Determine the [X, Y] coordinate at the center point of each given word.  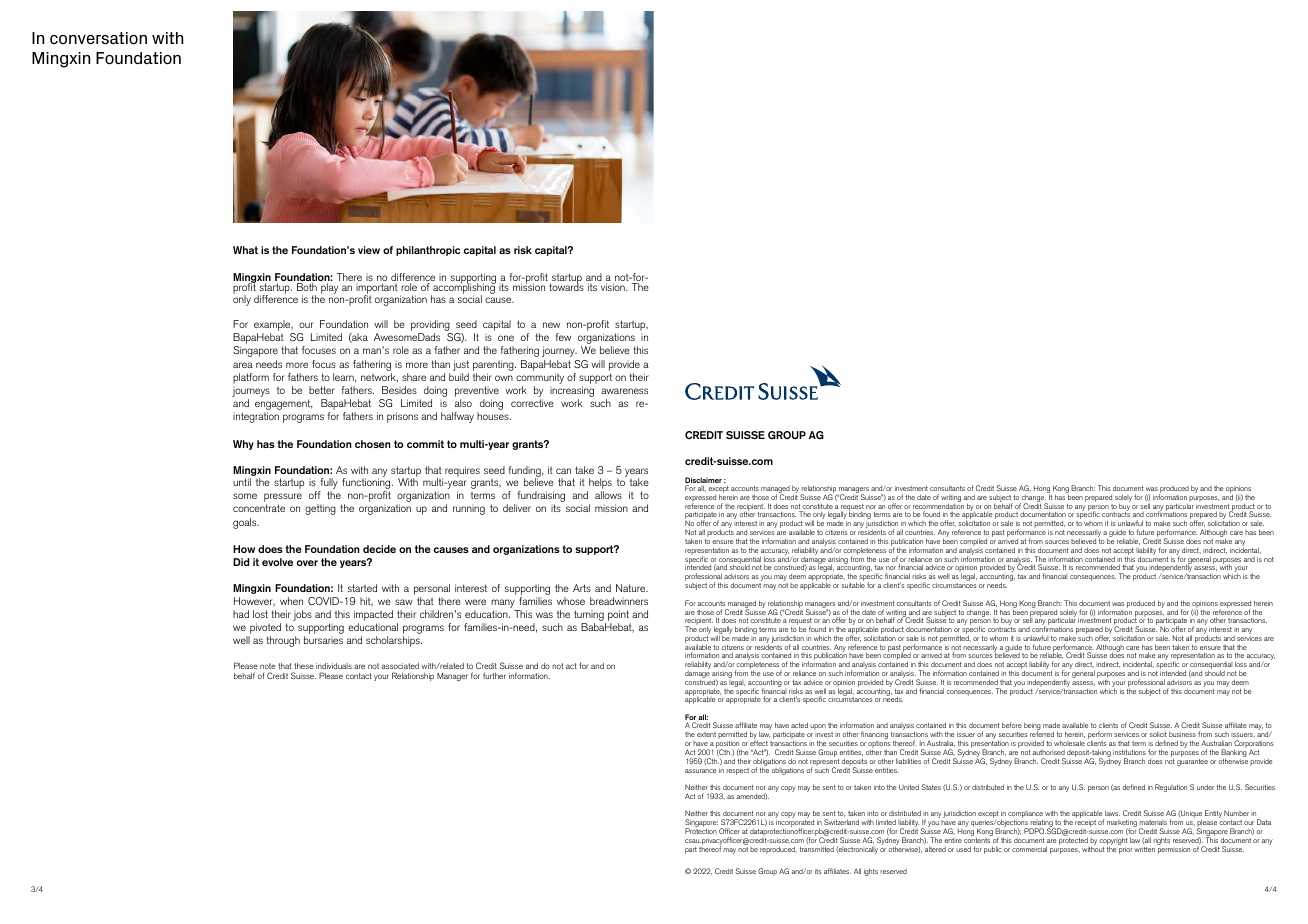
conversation [98, 38]
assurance [701, 771]
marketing [1122, 825]
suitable [853, 585]
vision [614, 287]
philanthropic [428, 251]
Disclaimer [703, 481]
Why [243, 445]
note [268, 666]
